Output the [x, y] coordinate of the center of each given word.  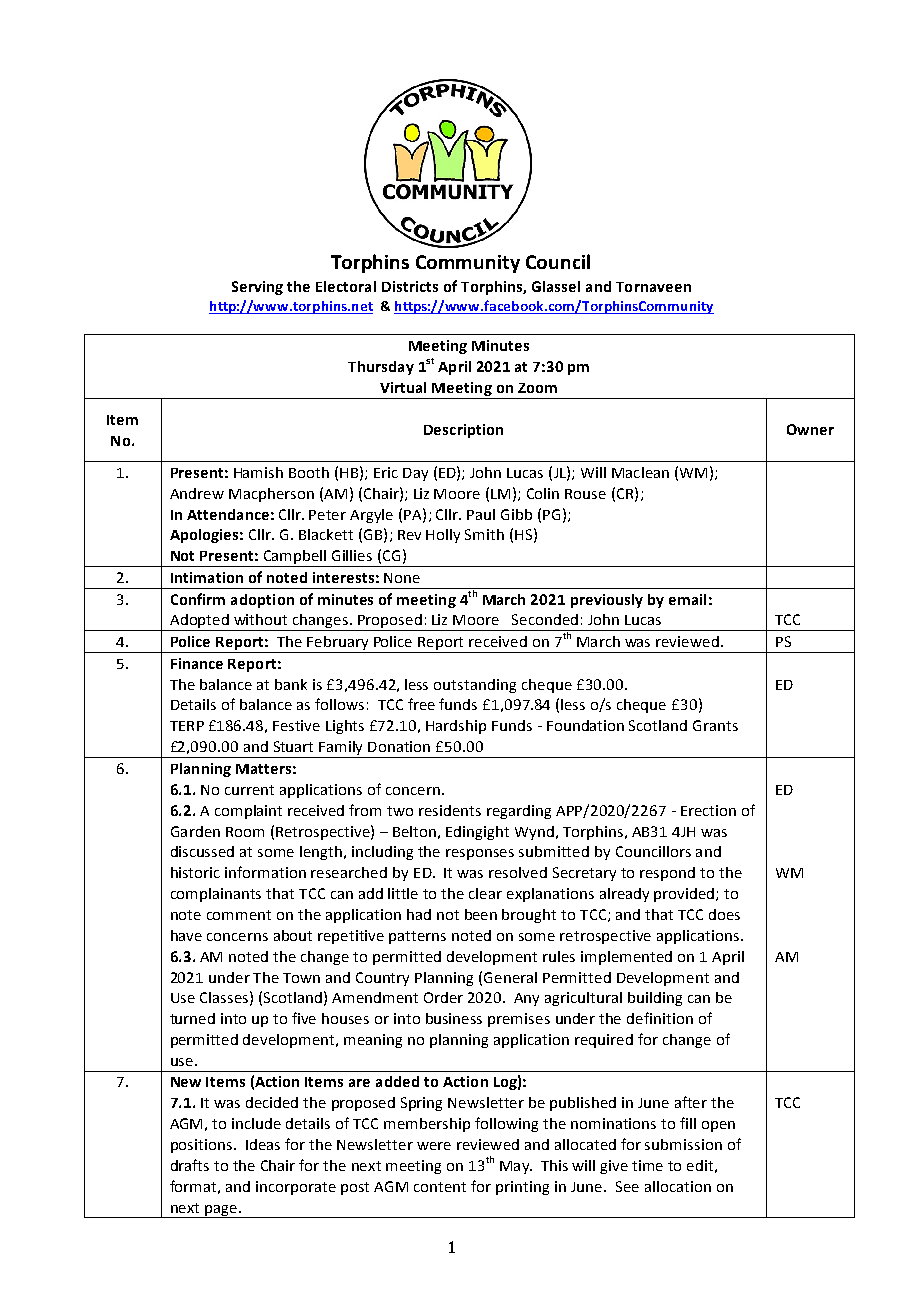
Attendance [228, 514]
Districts [410, 286]
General [510, 977]
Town [301, 978]
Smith [484, 534]
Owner [810, 429]
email [687, 599]
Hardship [456, 727]
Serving [257, 288]
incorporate [296, 1188]
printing [522, 1188]
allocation [678, 1186]
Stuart [293, 746]
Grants [715, 725]
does [724, 914]
